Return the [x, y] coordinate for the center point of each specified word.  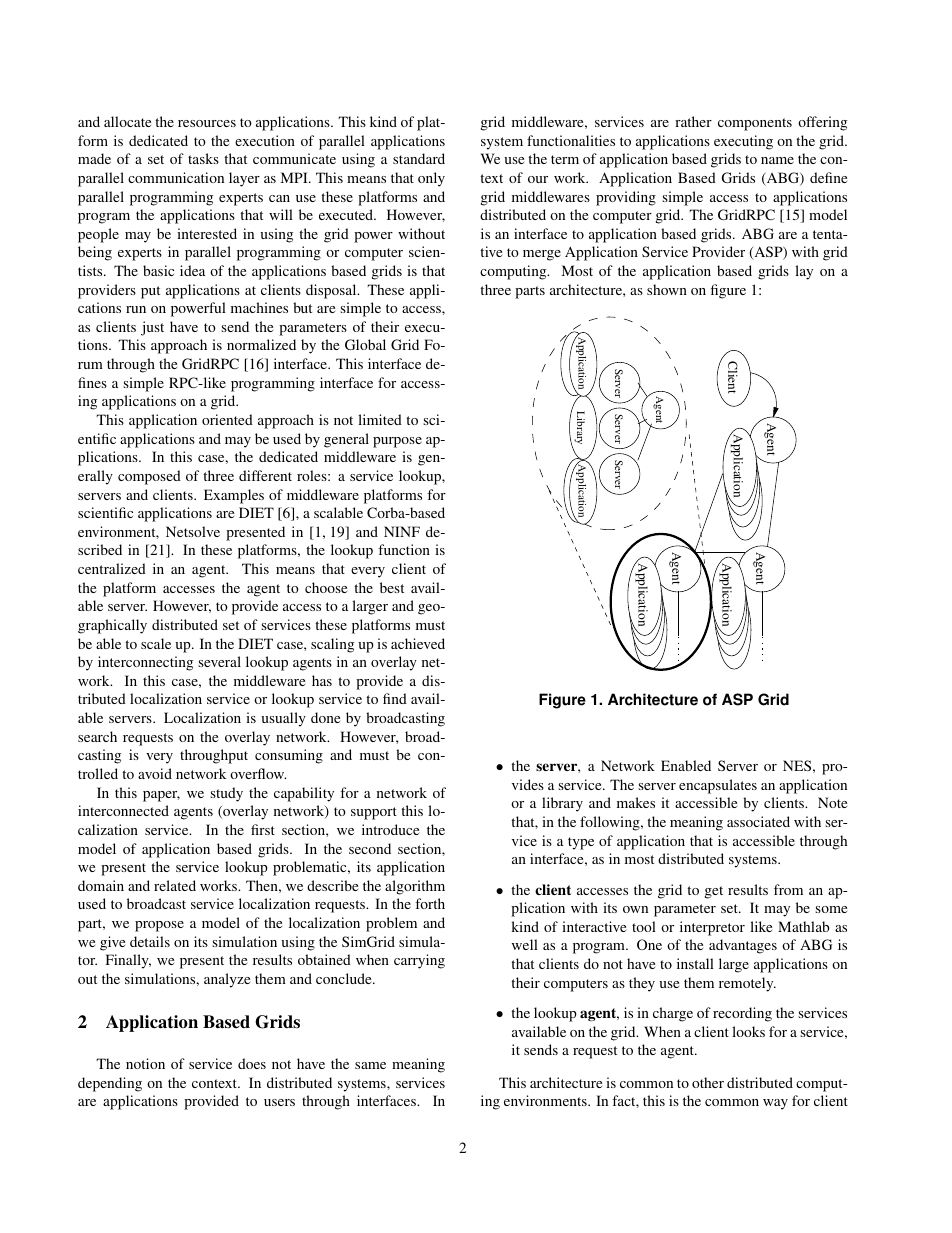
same [370, 1065]
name [777, 160]
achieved [418, 643]
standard [419, 158]
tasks [203, 158]
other [708, 1082]
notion [145, 1063]
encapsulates [718, 786]
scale [156, 643]
